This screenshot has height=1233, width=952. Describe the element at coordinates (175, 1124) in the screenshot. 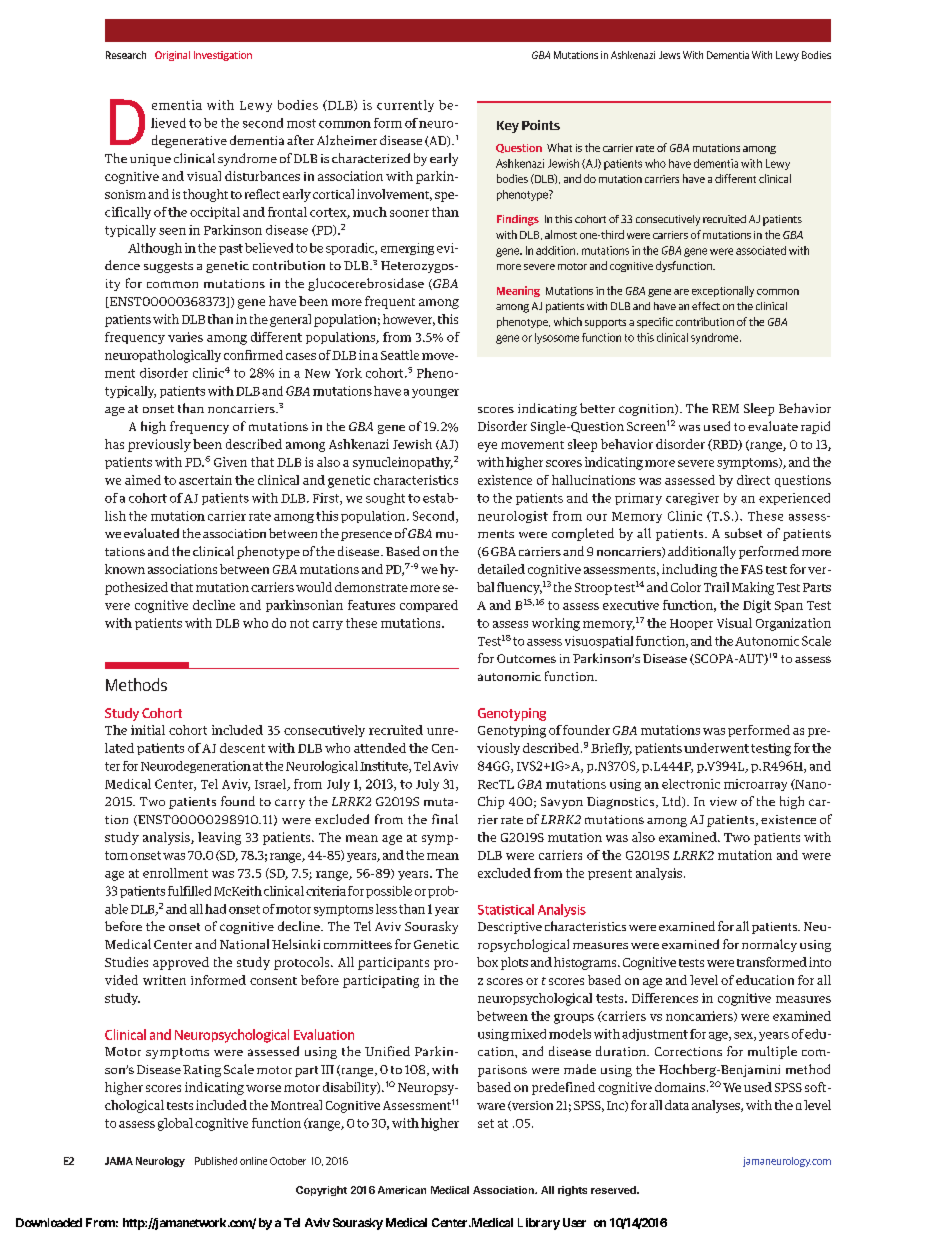

I see `global` at that location.
